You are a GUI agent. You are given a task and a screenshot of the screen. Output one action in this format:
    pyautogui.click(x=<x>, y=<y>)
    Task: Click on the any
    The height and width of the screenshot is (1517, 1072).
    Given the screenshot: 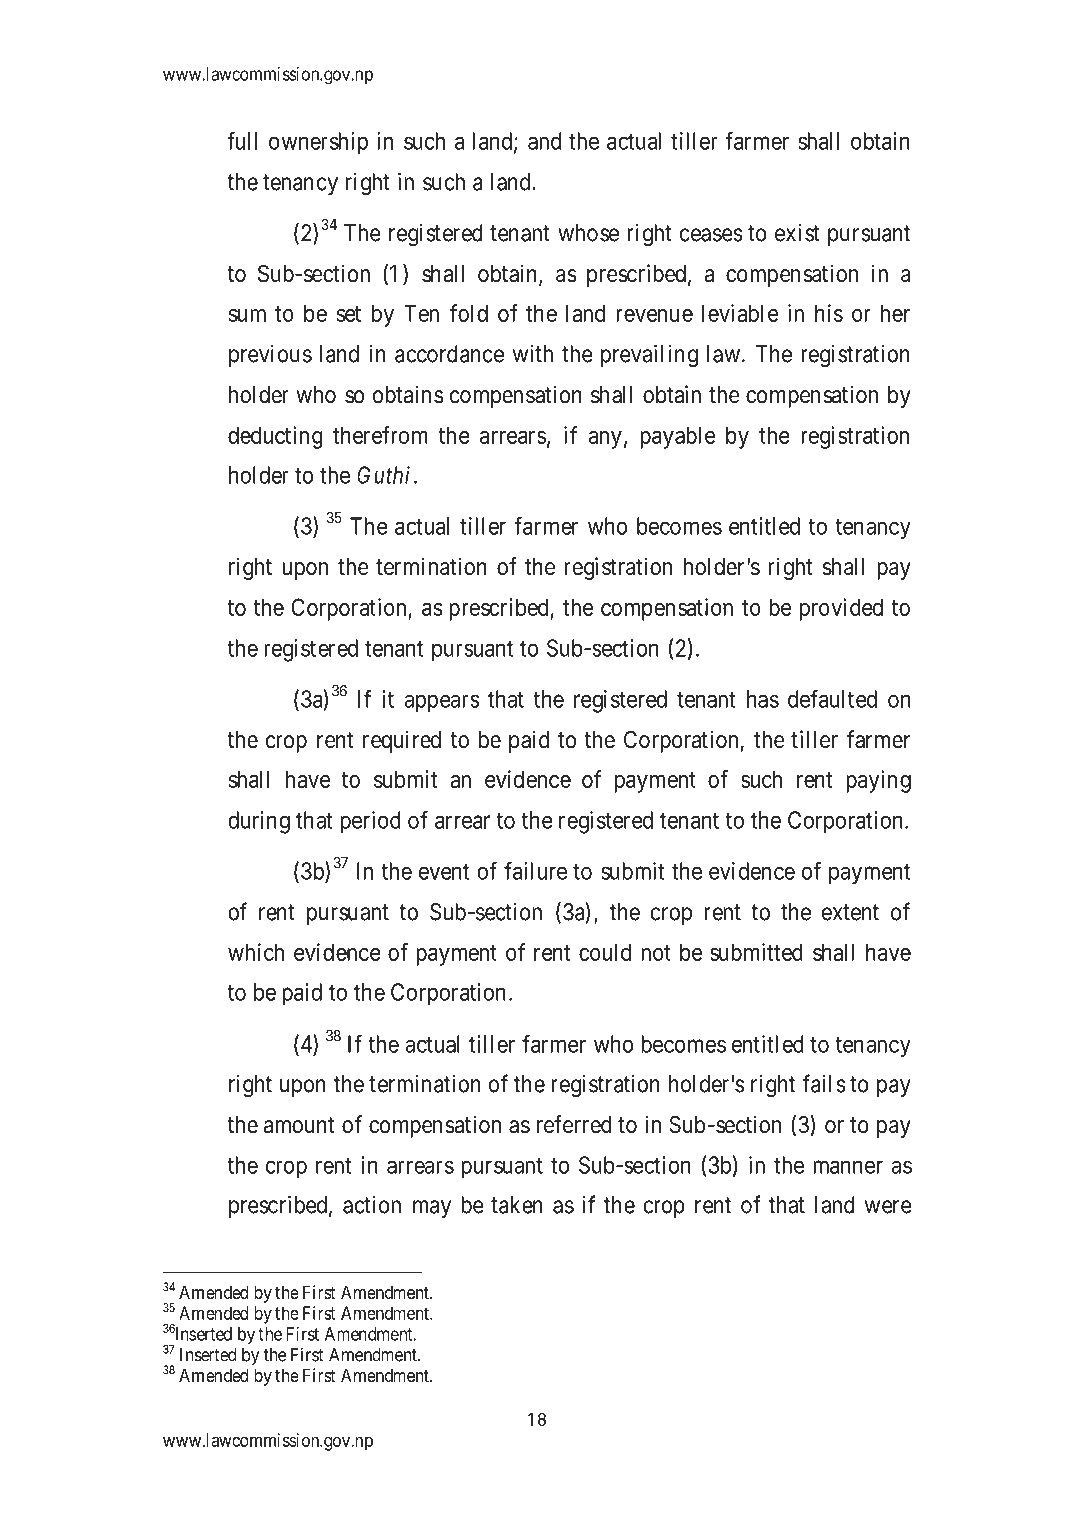 What is the action you would take?
    pyautogui.click(x=605, y=440)
